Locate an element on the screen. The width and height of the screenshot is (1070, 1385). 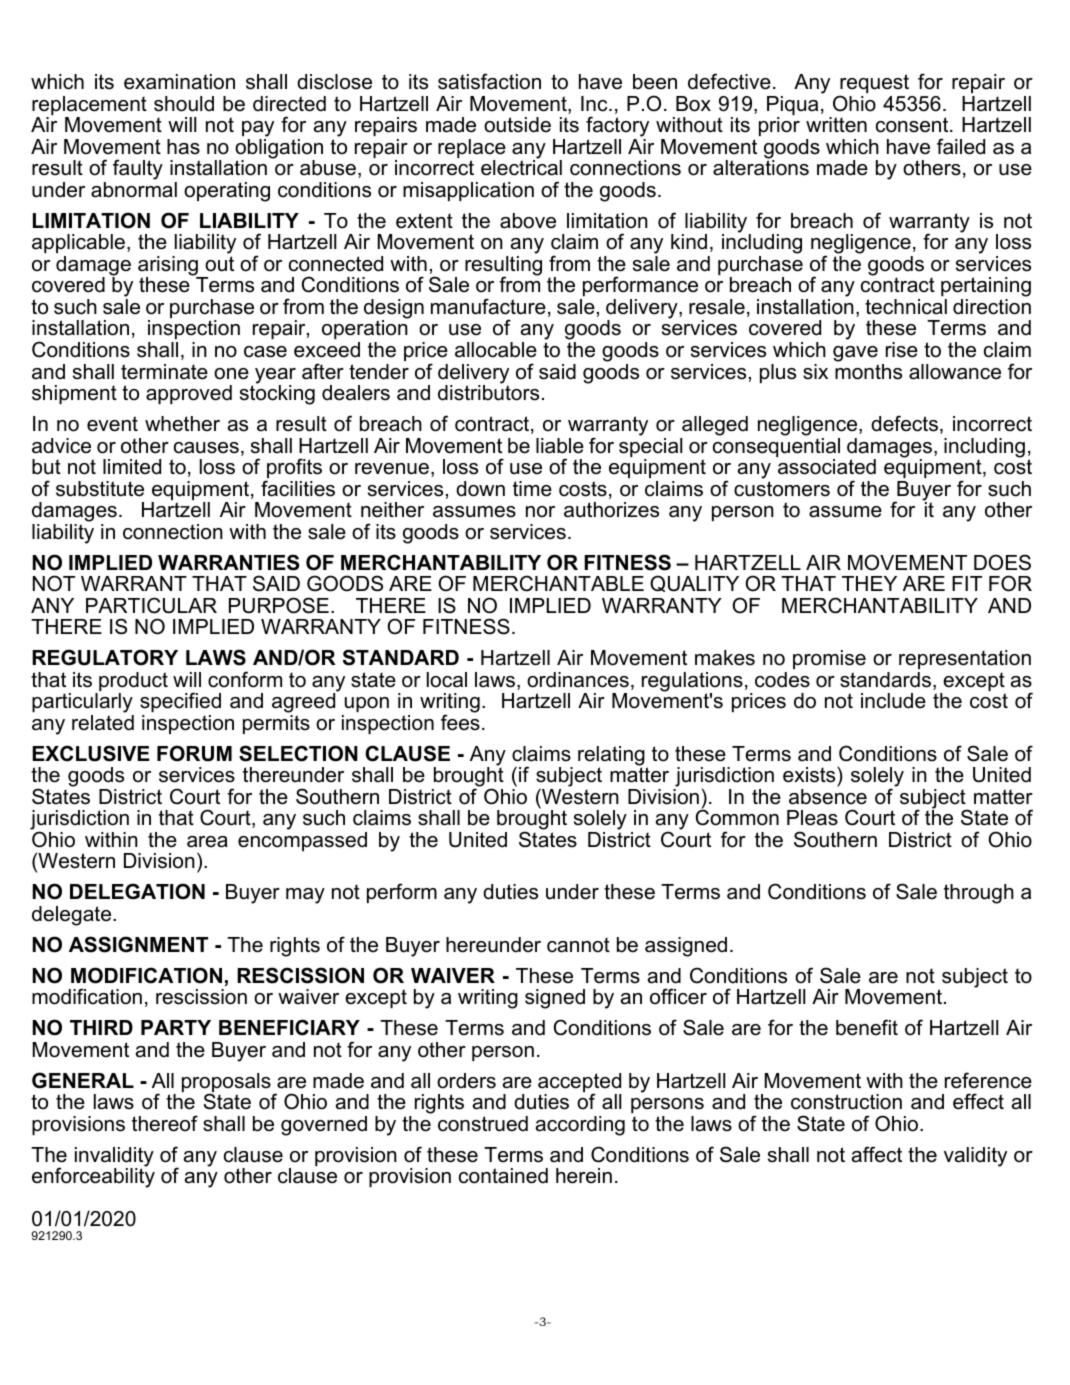
consent is located at coordinates (913, 125).
